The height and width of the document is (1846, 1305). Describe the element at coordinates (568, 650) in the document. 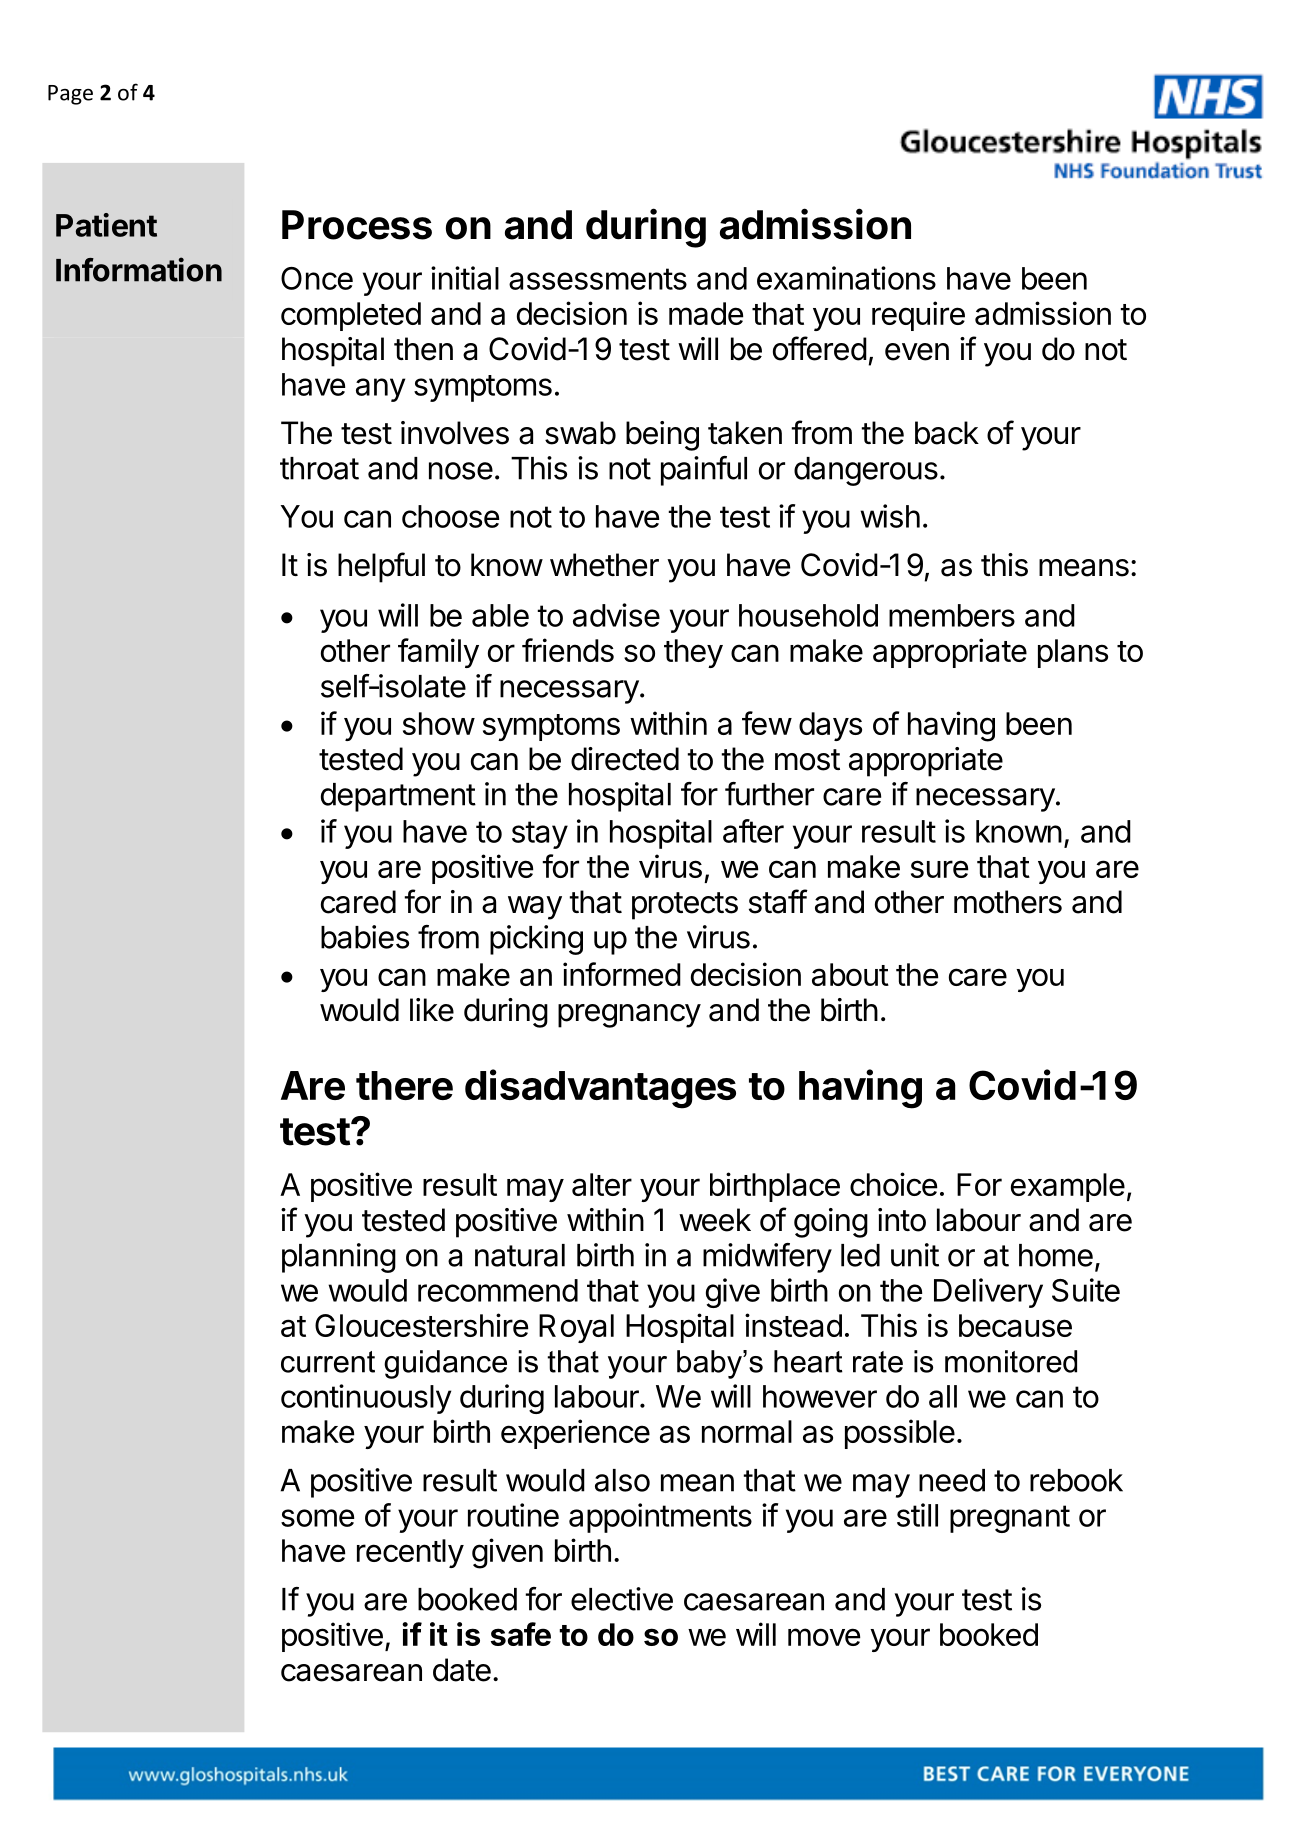

I see `friends` at that location.
